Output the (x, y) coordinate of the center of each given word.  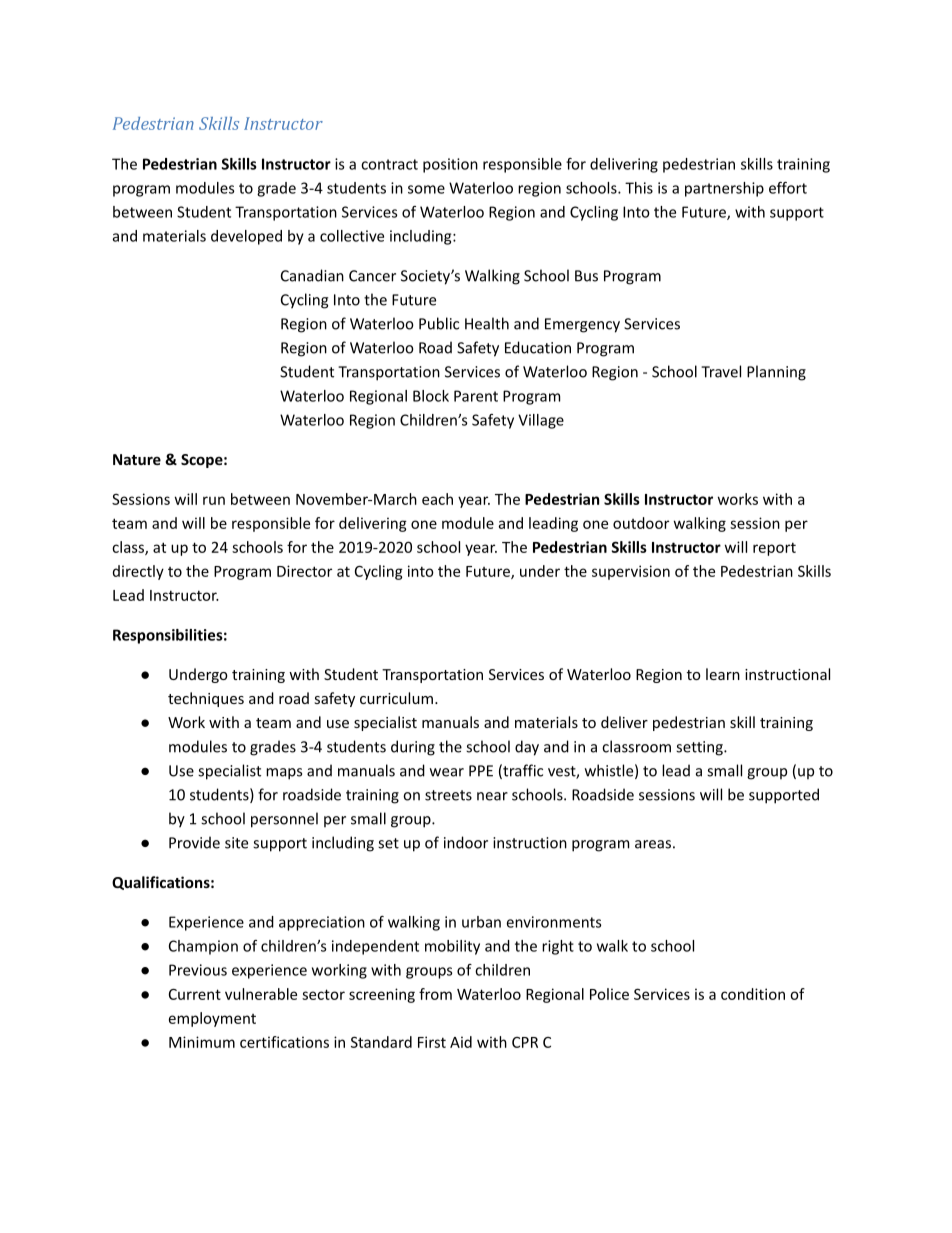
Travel (721, 371)
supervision (631, 572)
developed (246, 237)
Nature (137, 459)
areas (653, 844)
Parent (476, 396)
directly (138, 572)
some (426, 189)
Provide (194, 842)
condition (753, 994)
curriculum (396, 698)
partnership (724, 189)
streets (448, 795)
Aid (461, 1042)
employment (212, 1019)
